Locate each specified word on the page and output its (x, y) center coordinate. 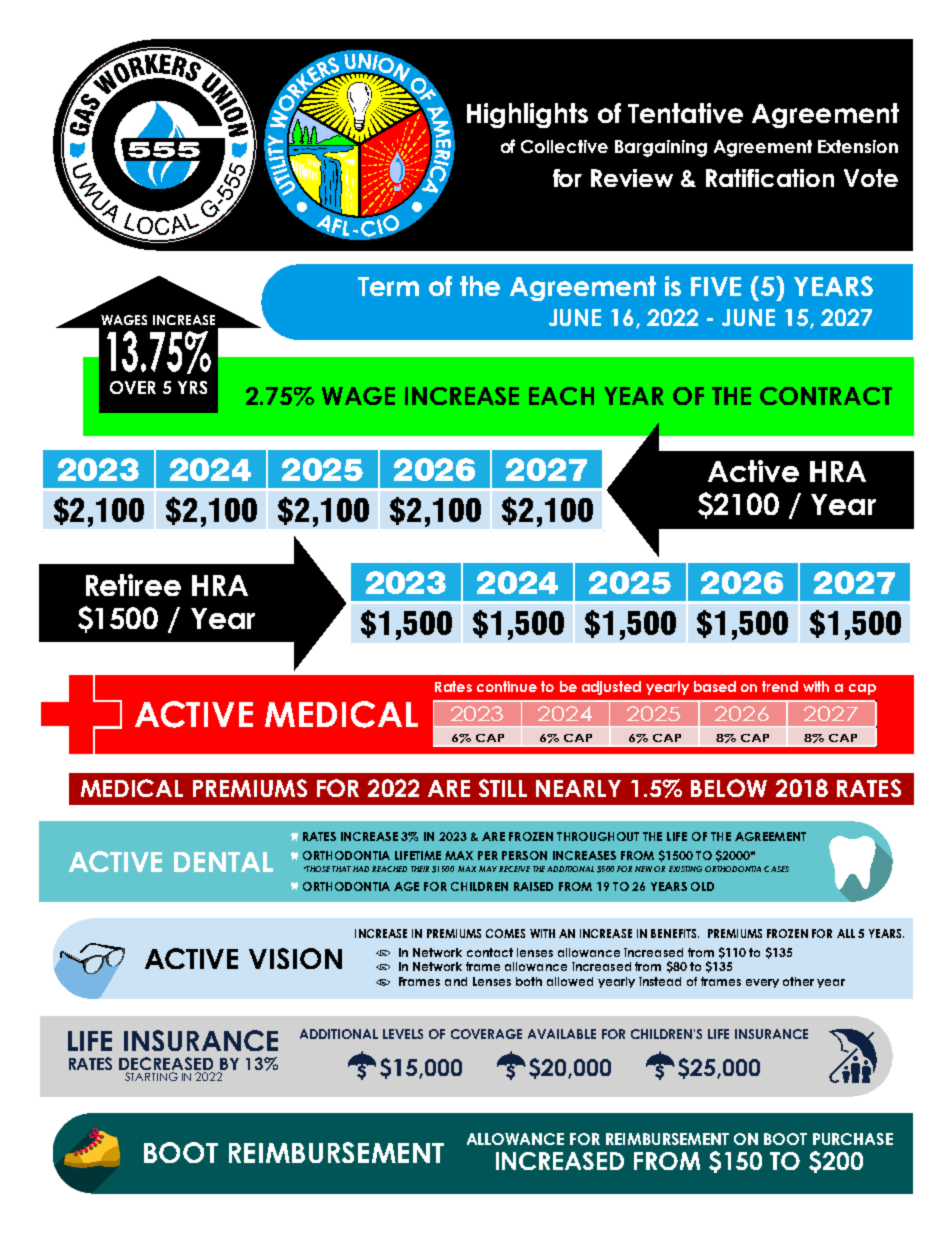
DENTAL (223, 862)
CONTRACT (826, 396)
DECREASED (166, 1063)
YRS (192, 387)
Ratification (770, 178)
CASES (776, 869)
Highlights (527, 115)
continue (507, 686)
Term (388, 286)
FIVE (716, 286)
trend (780, 686)
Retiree (133, 585)
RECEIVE (514, 869)
